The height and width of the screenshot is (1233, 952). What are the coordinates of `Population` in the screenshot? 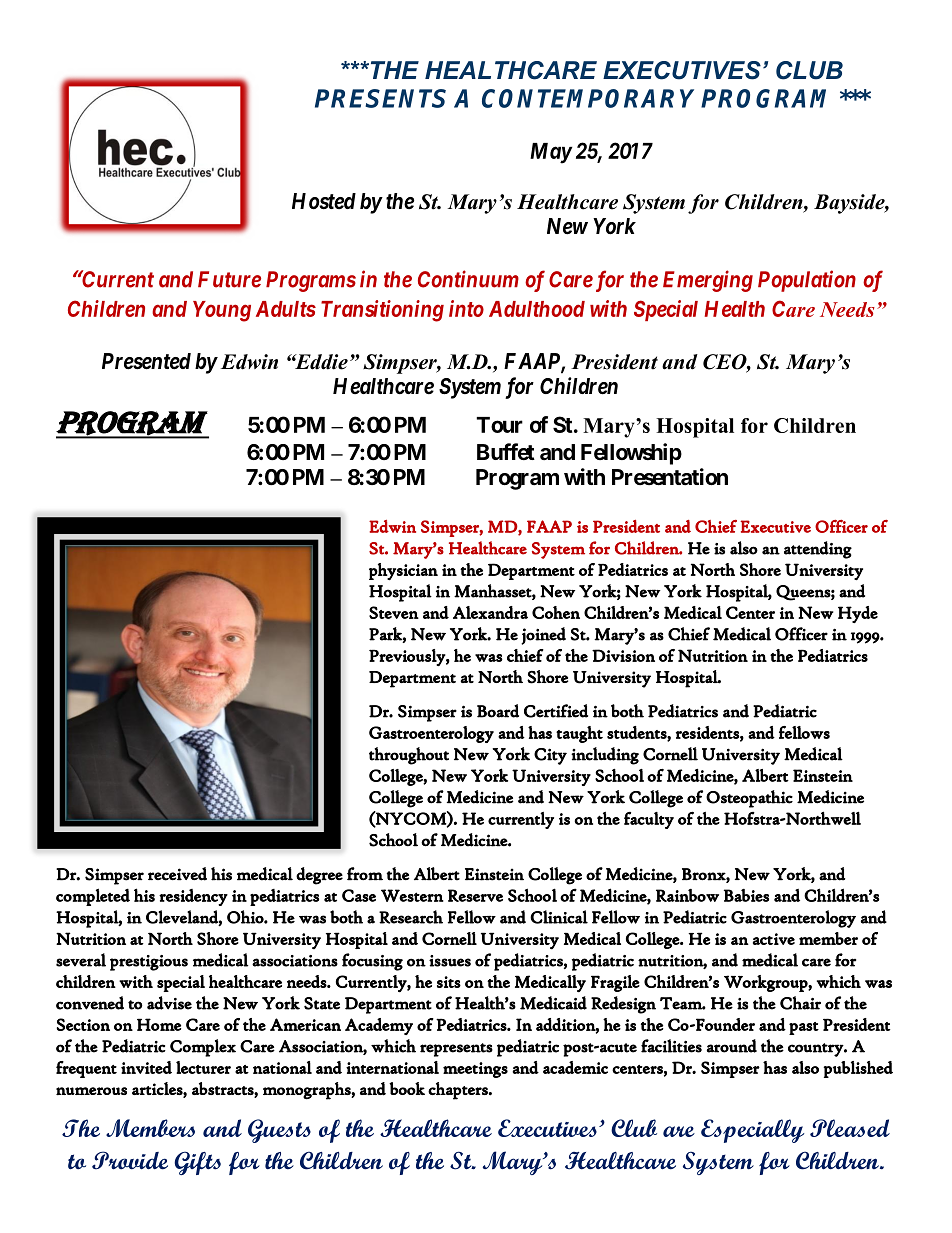 It's located at (807, 281).
